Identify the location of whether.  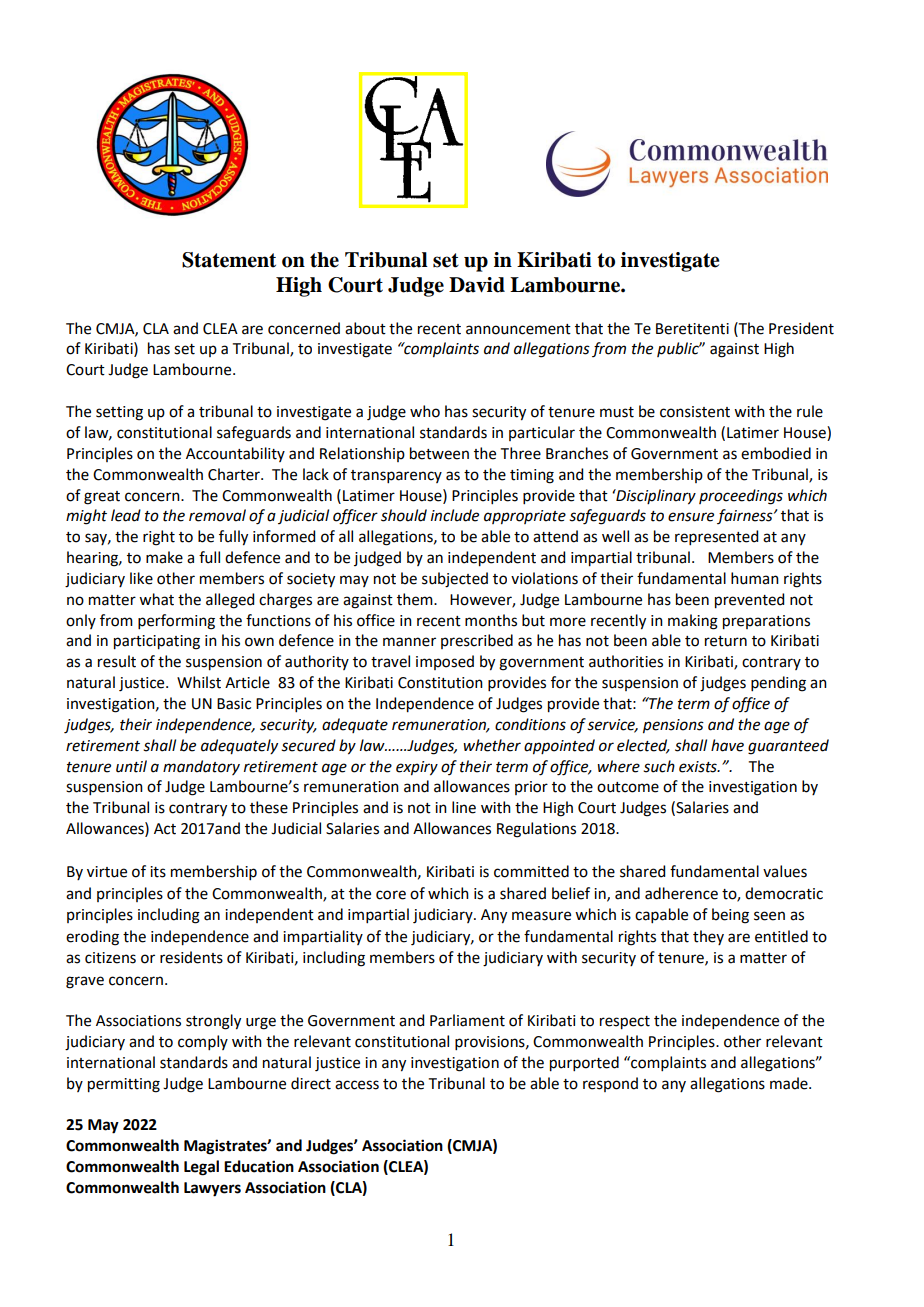
(492, 745).
